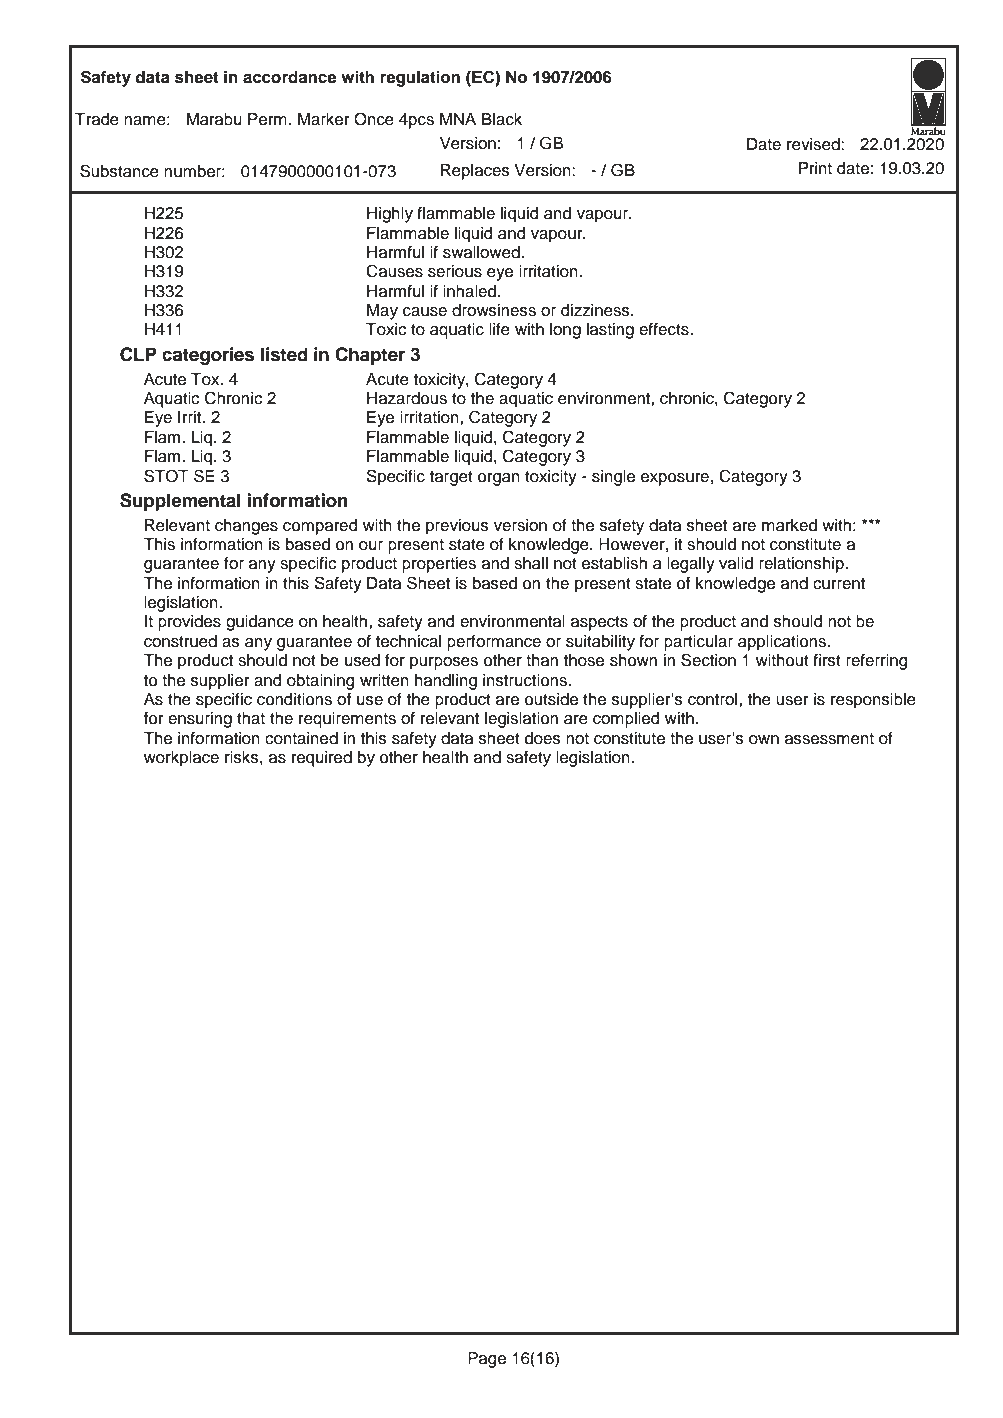  Describe the element at coordinates (543, 738) in the page. I see `does` at that location.
